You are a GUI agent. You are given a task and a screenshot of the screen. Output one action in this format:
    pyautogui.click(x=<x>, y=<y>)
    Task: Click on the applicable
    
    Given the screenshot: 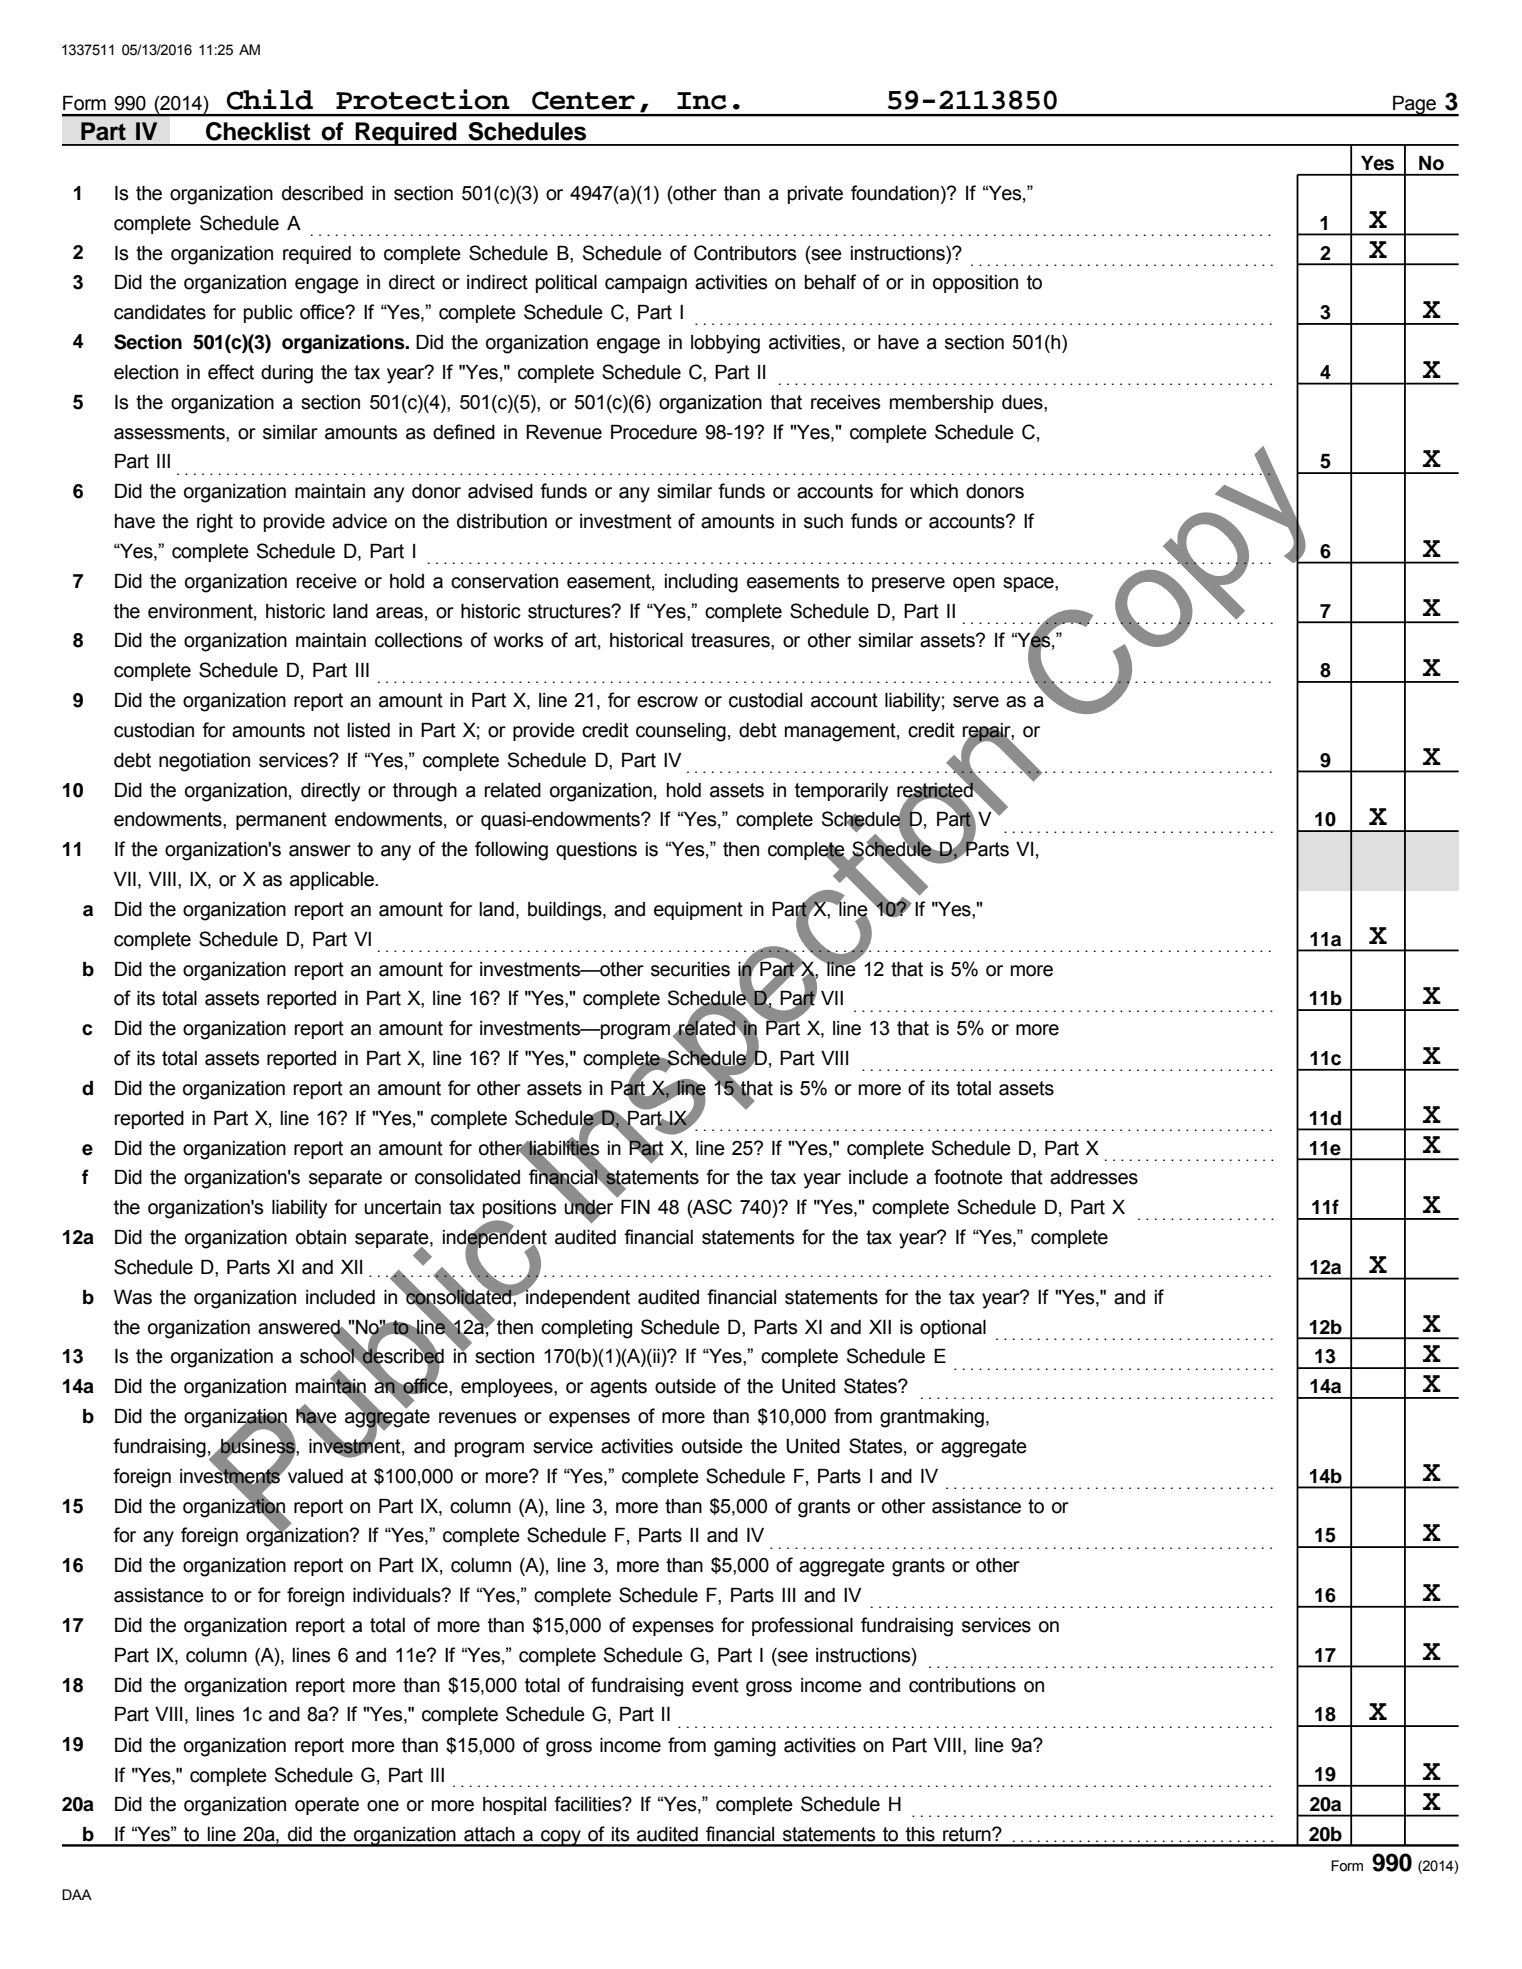 What is the action you would take?
    pyautogui.click(x=333, y=881)
